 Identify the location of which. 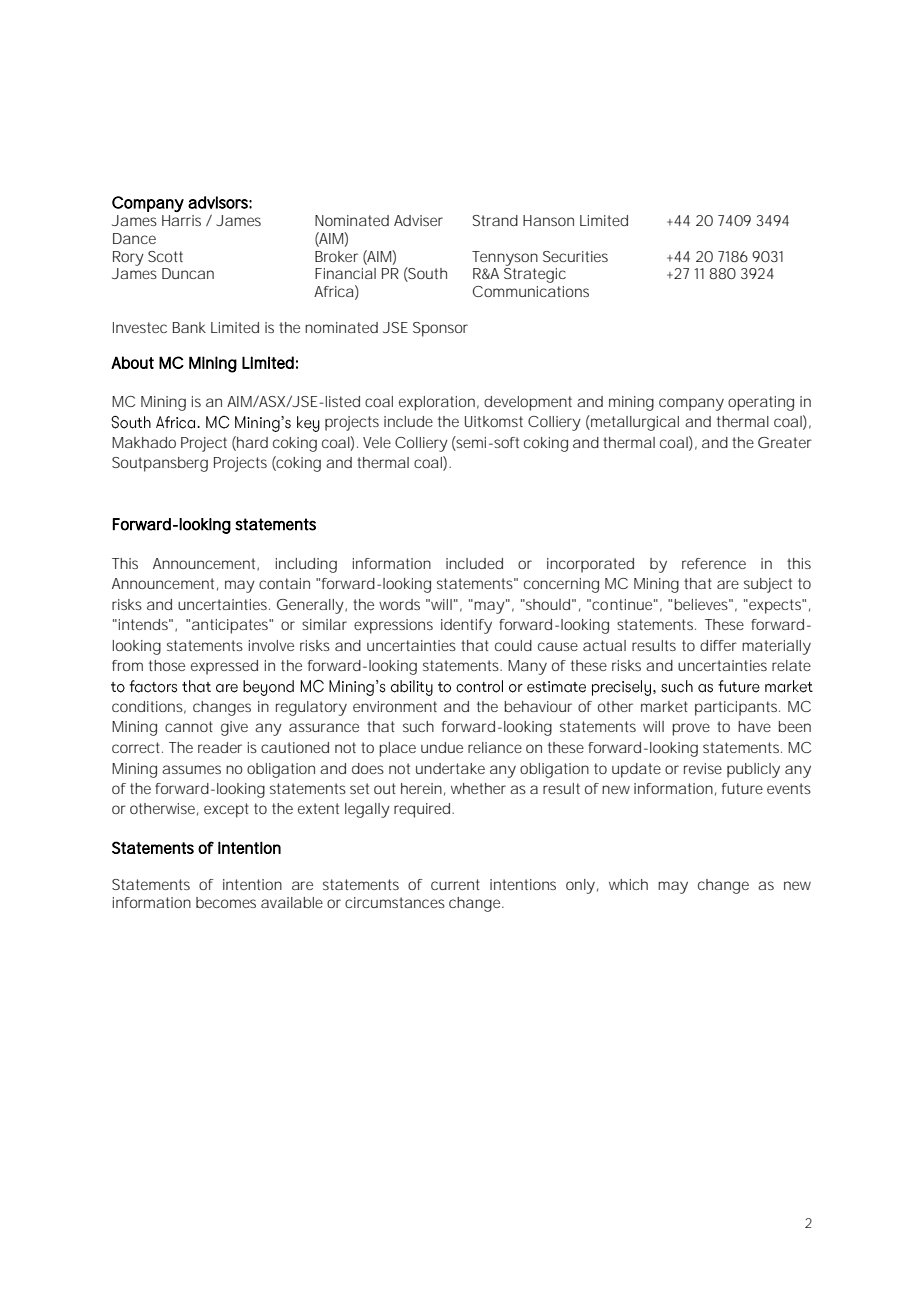
(628, 884).
